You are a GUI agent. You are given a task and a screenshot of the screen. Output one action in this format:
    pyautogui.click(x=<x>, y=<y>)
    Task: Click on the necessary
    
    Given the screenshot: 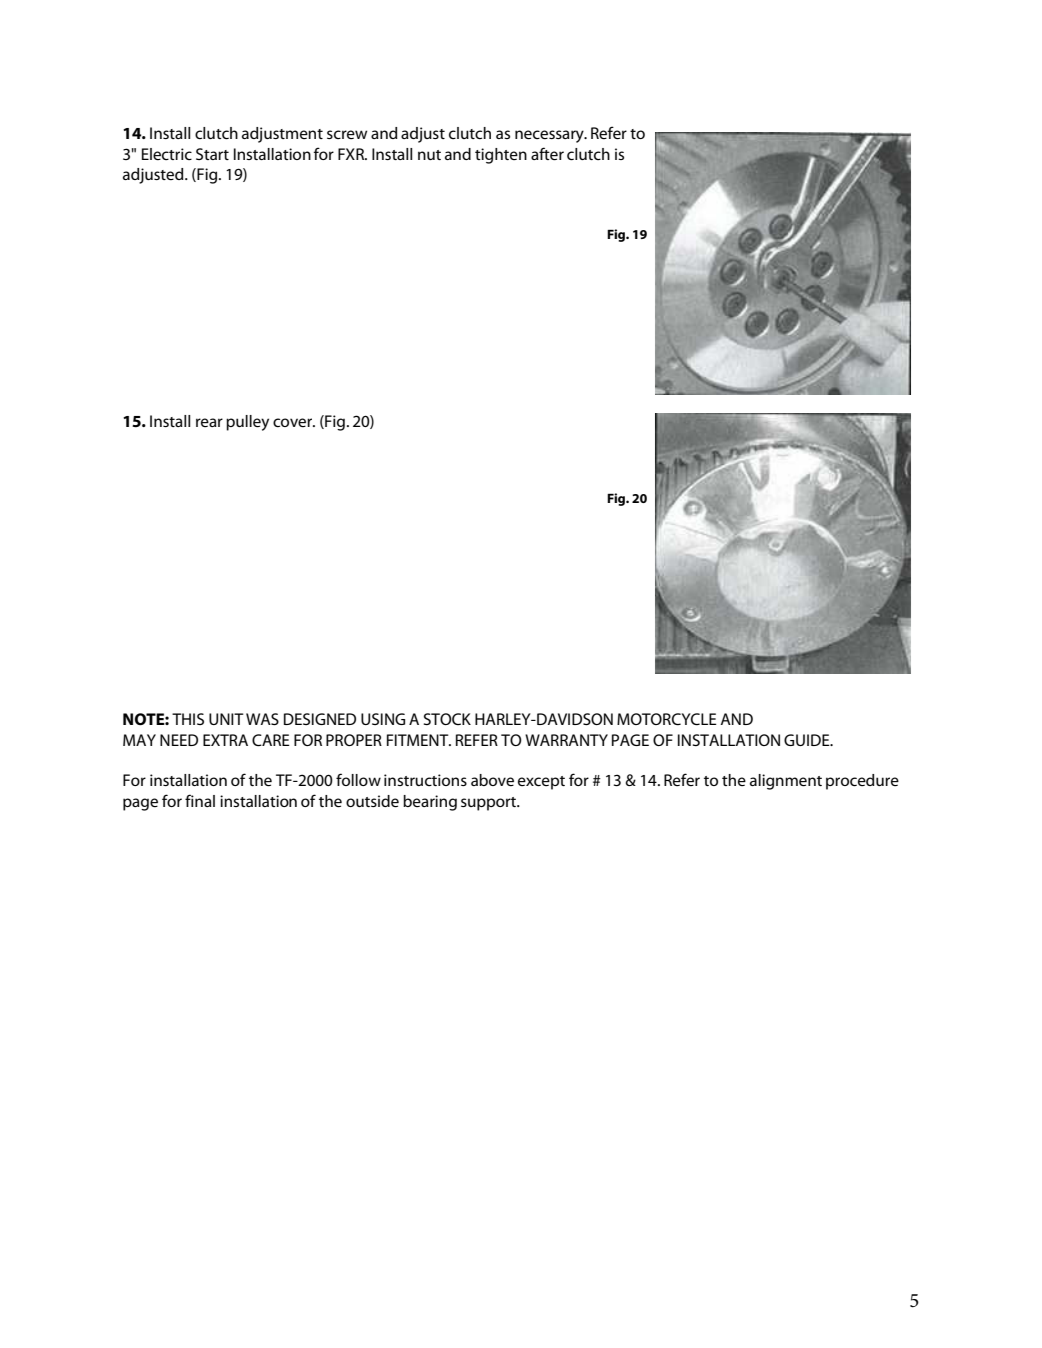 What is the action you would take?
    pyautogui.click(x=550, y=136)
